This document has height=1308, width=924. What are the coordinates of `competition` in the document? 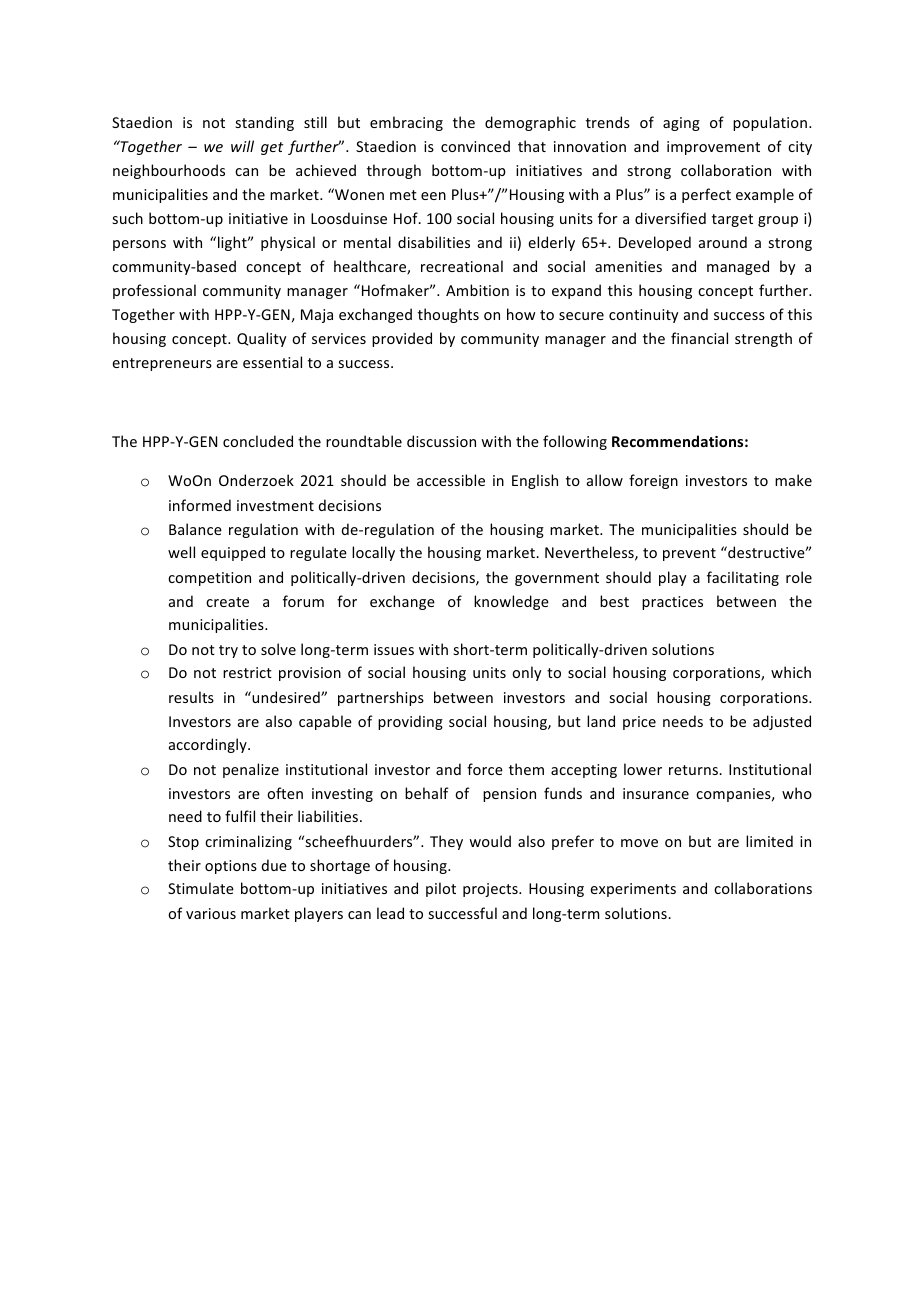 It's located at (209, 579).
